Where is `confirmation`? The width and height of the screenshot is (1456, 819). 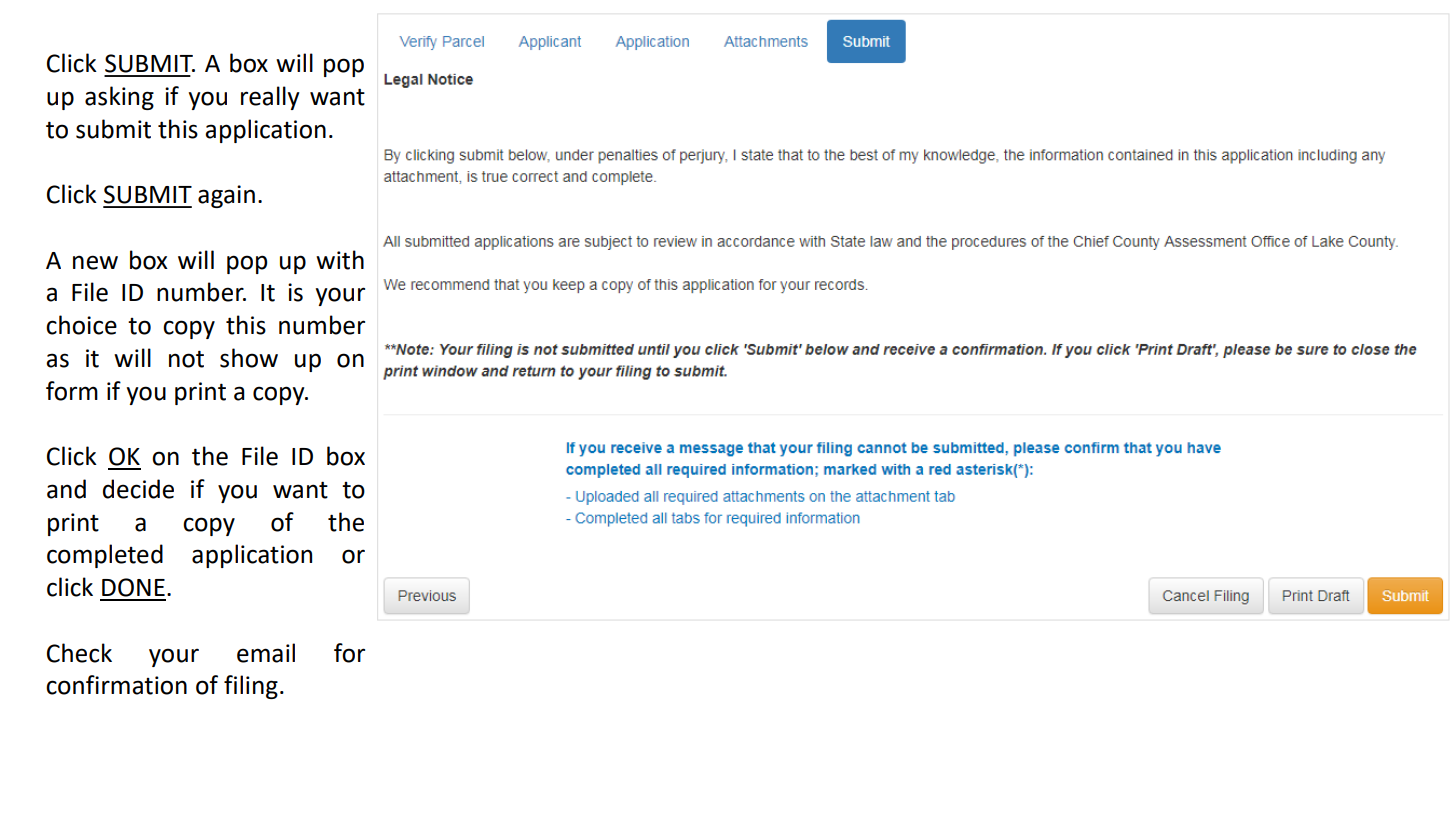
confirmation is located at coordinates (116, 685).
